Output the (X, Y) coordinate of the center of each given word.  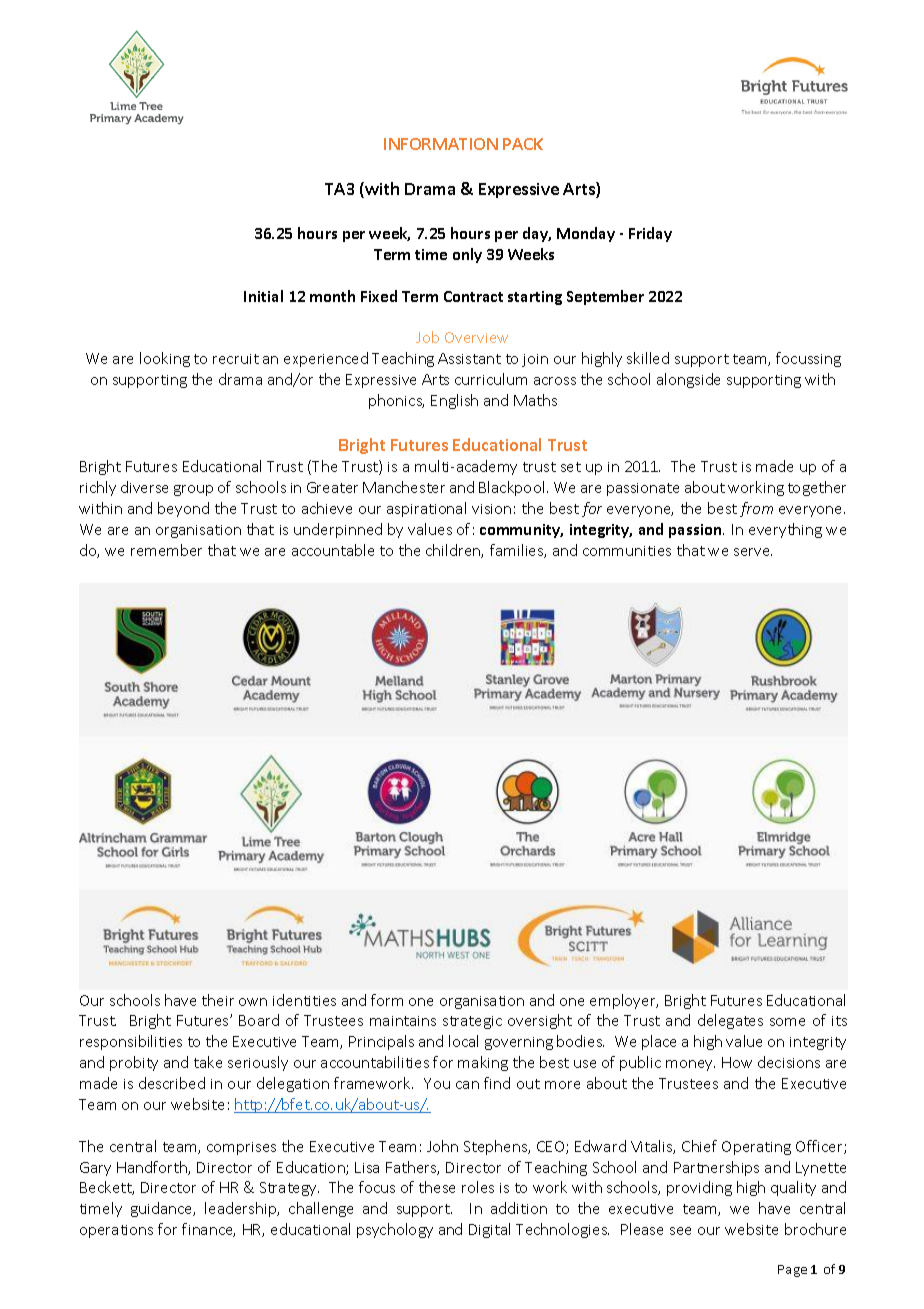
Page (792, 1271)
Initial (263, 296)
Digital (489, 1230)
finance (208, 1230)
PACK (523, 144)
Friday (650, 234)
